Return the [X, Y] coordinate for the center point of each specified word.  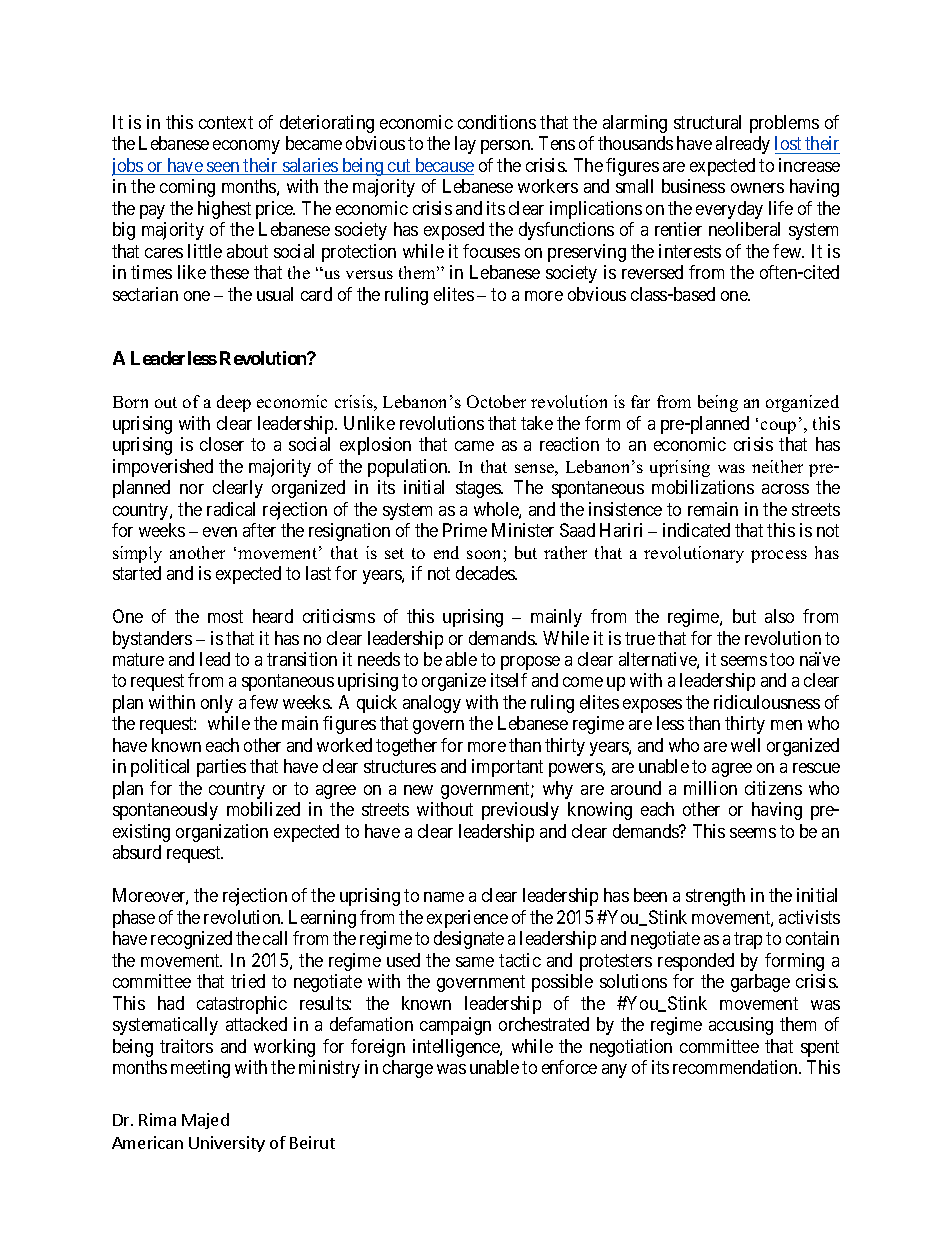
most [225, 616]
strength [715, 897]
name [444, 897]
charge [408, 1069]
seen [223, 168]
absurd [137, 852]
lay [465, 145]
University [227, 1144]
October [496, 401]
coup [778, 427]
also [779, 616]
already [743, 145]
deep [234, 403]
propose [530, 663]
